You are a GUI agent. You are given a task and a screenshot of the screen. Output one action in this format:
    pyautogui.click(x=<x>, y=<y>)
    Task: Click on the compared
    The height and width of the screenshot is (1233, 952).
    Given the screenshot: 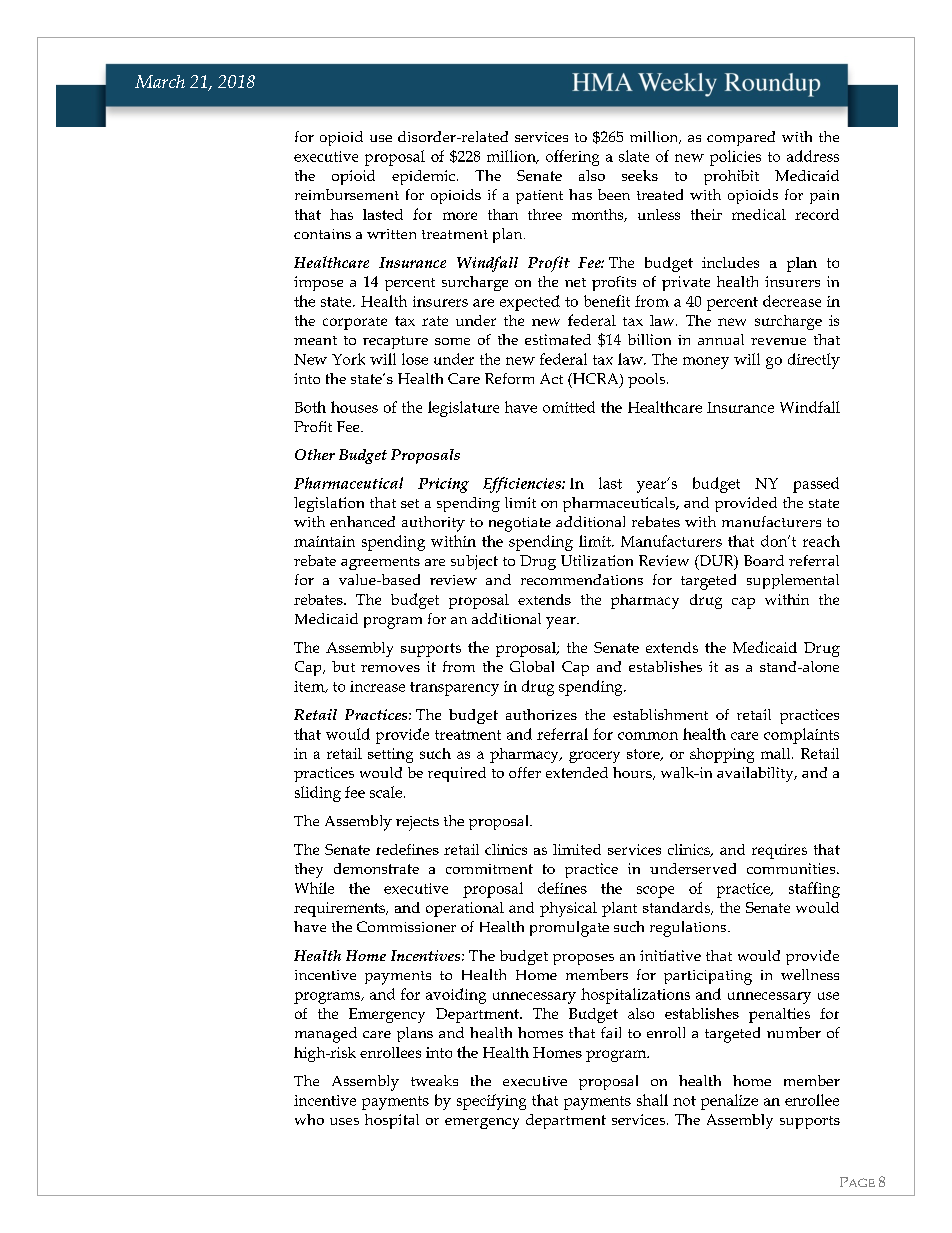 What is the action you would take?
    pyautogui.click(x=741, y=138)
